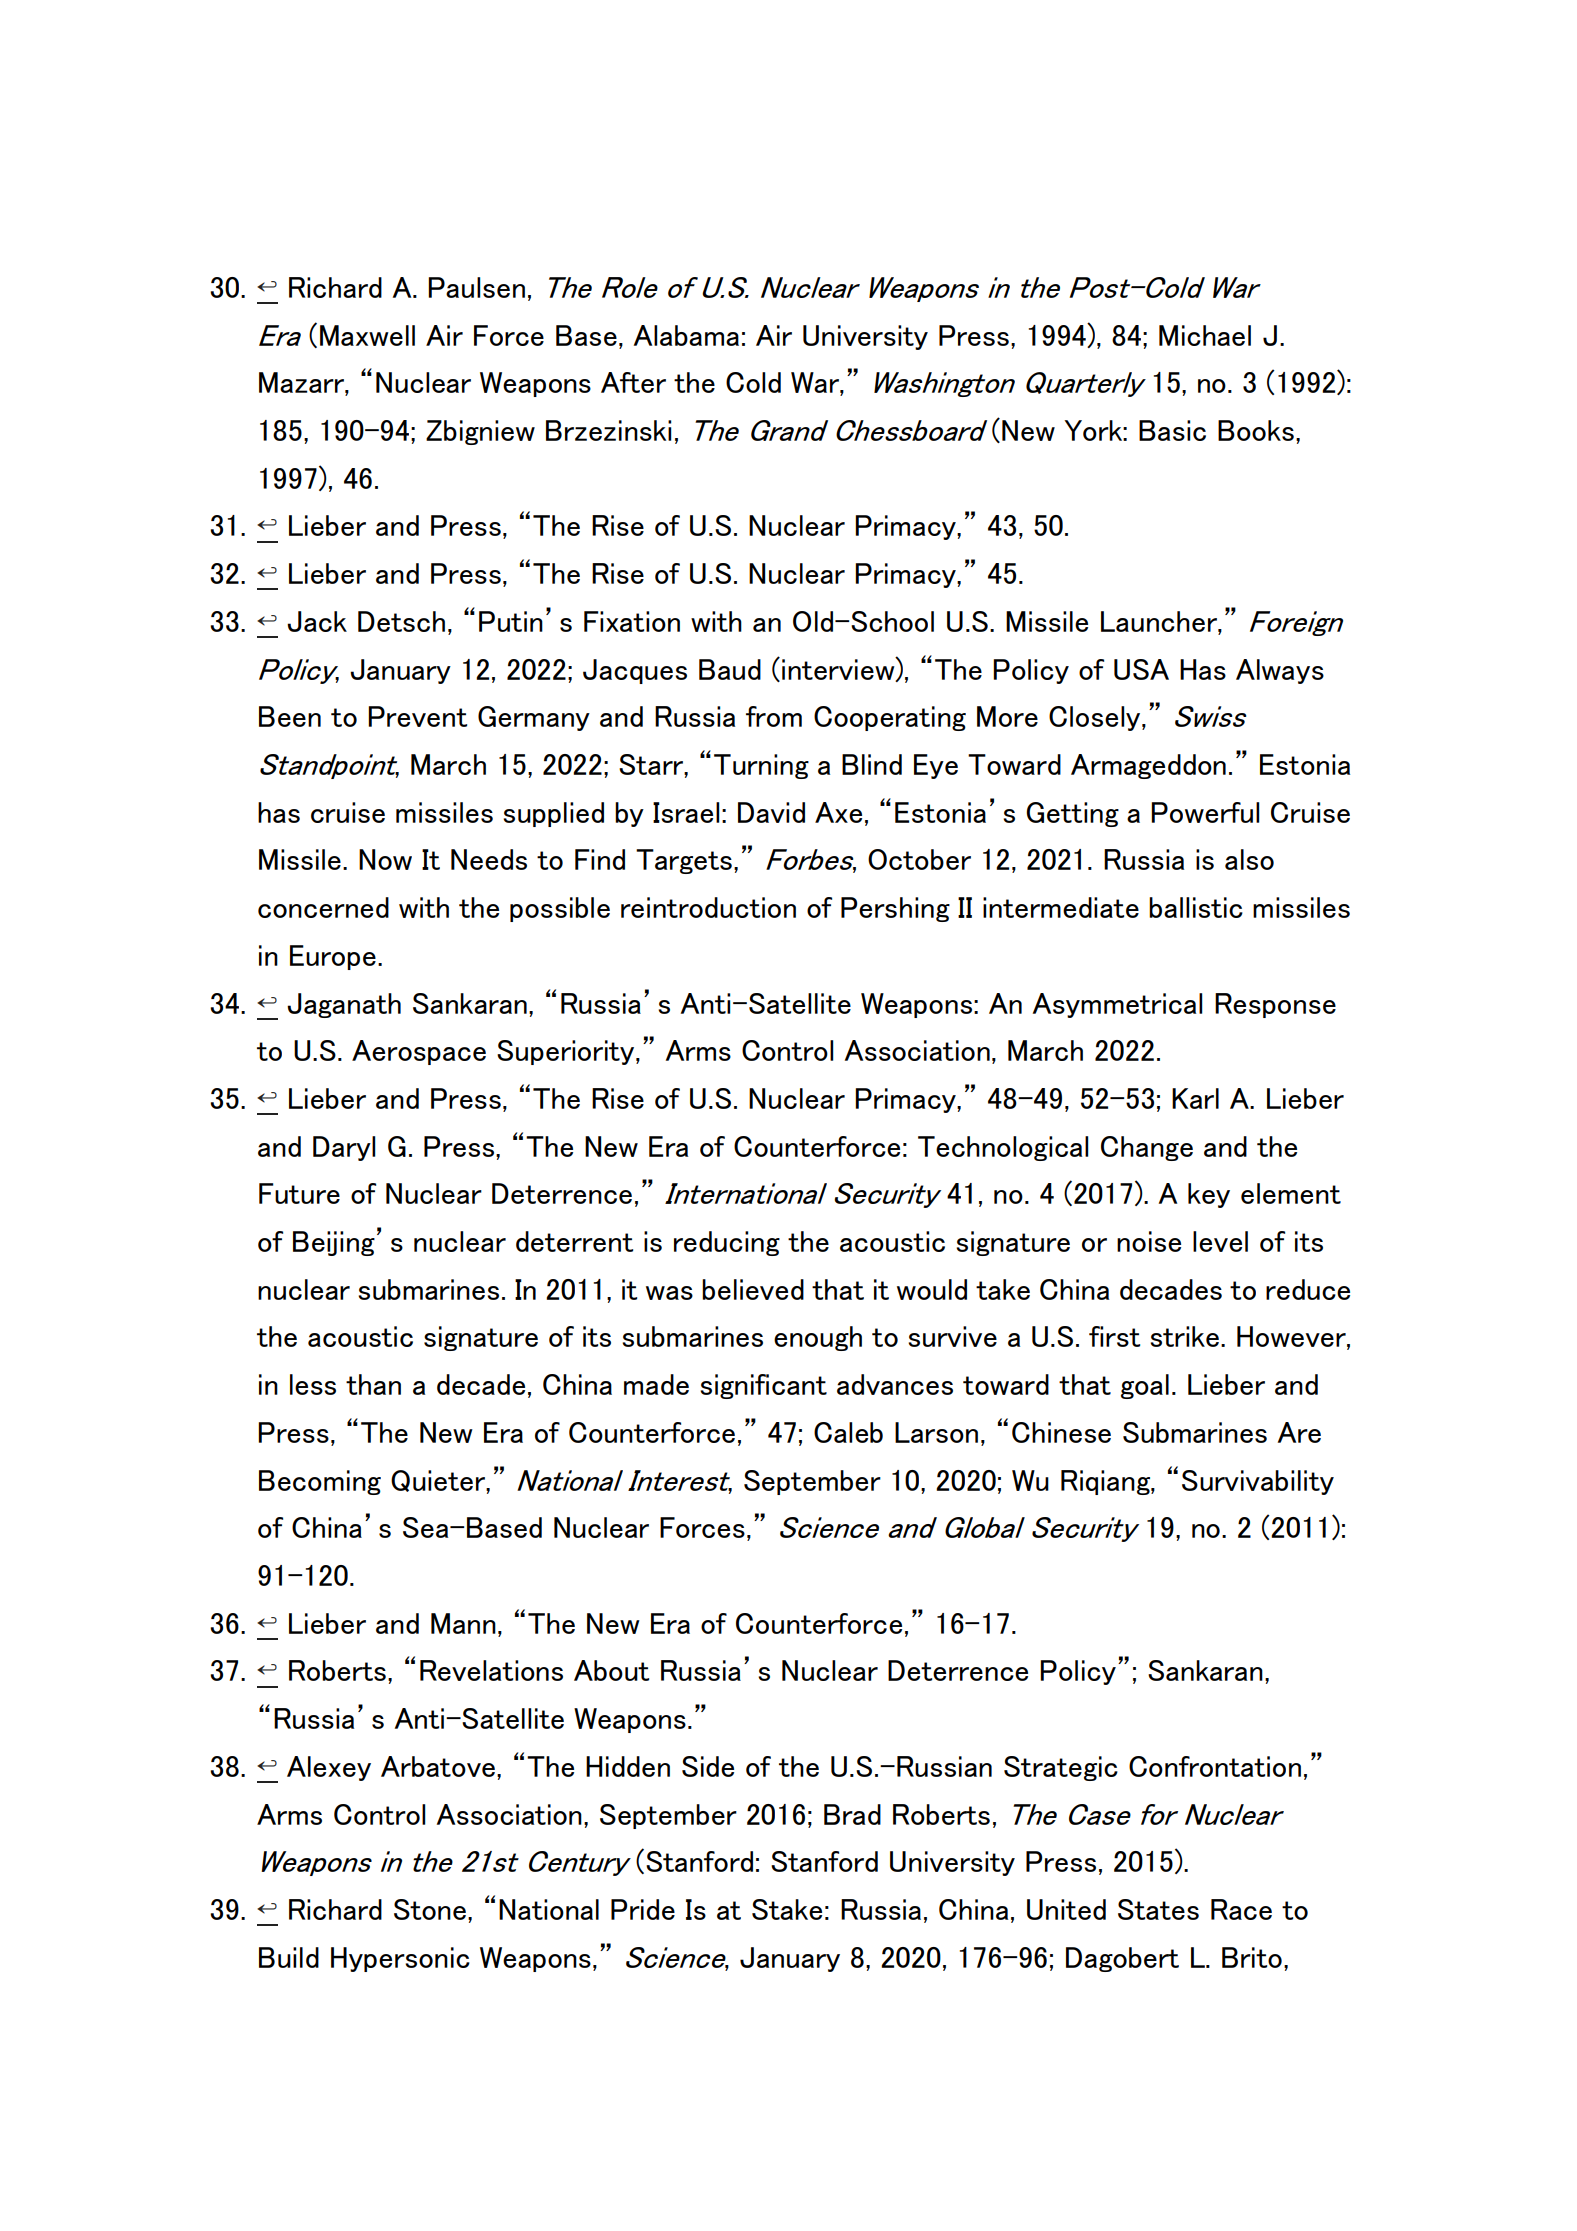 The height and width of the screenshot is (2231, 1577). What do you see at coordinates (417, 716) in the screenshot?
I see `Prevent` at bounding box center [417, 716].
